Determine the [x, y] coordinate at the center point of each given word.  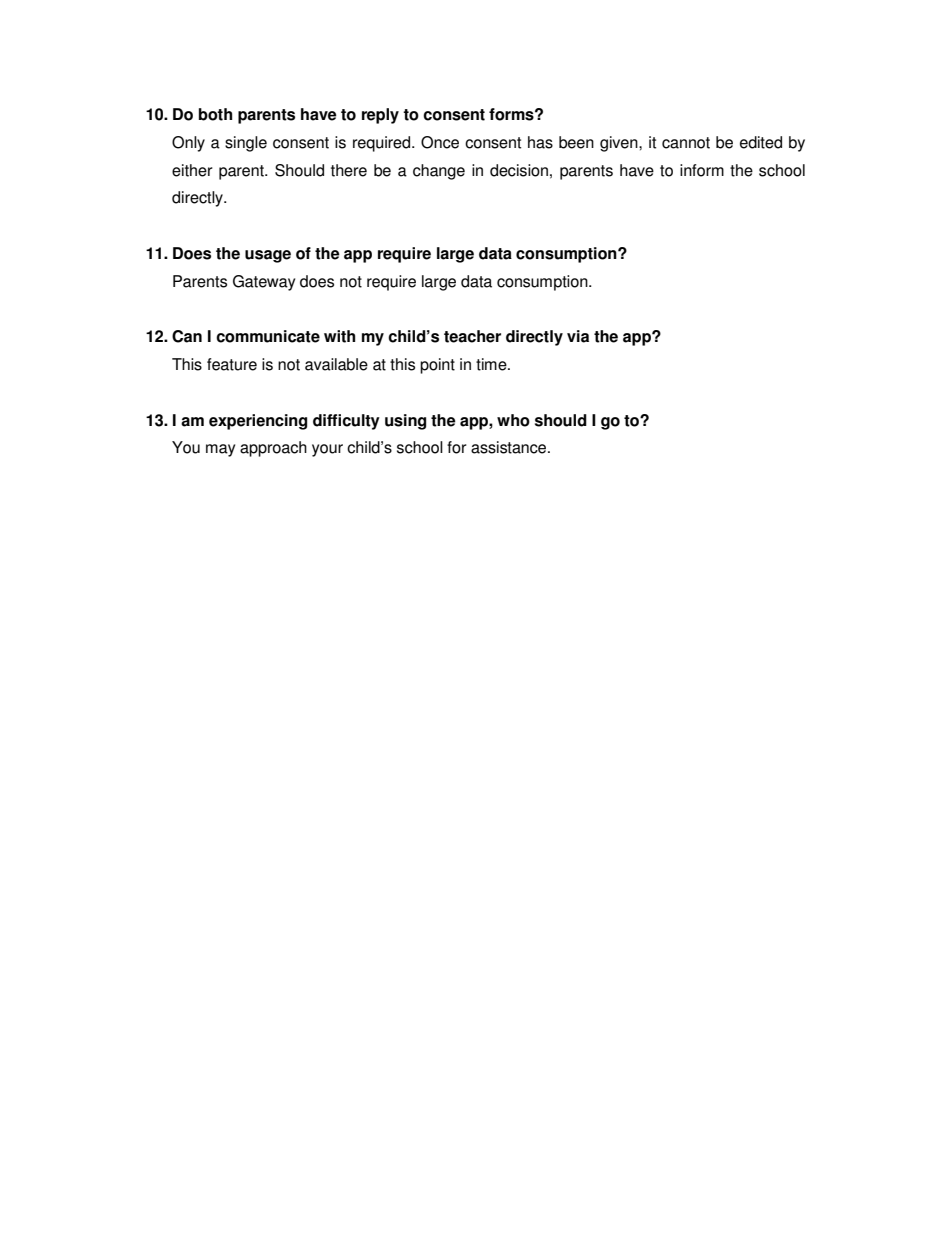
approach [273, 449]
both [215, 114]
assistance [510, 447]
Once [440, 142]
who [513, 420]
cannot [686, 143]
